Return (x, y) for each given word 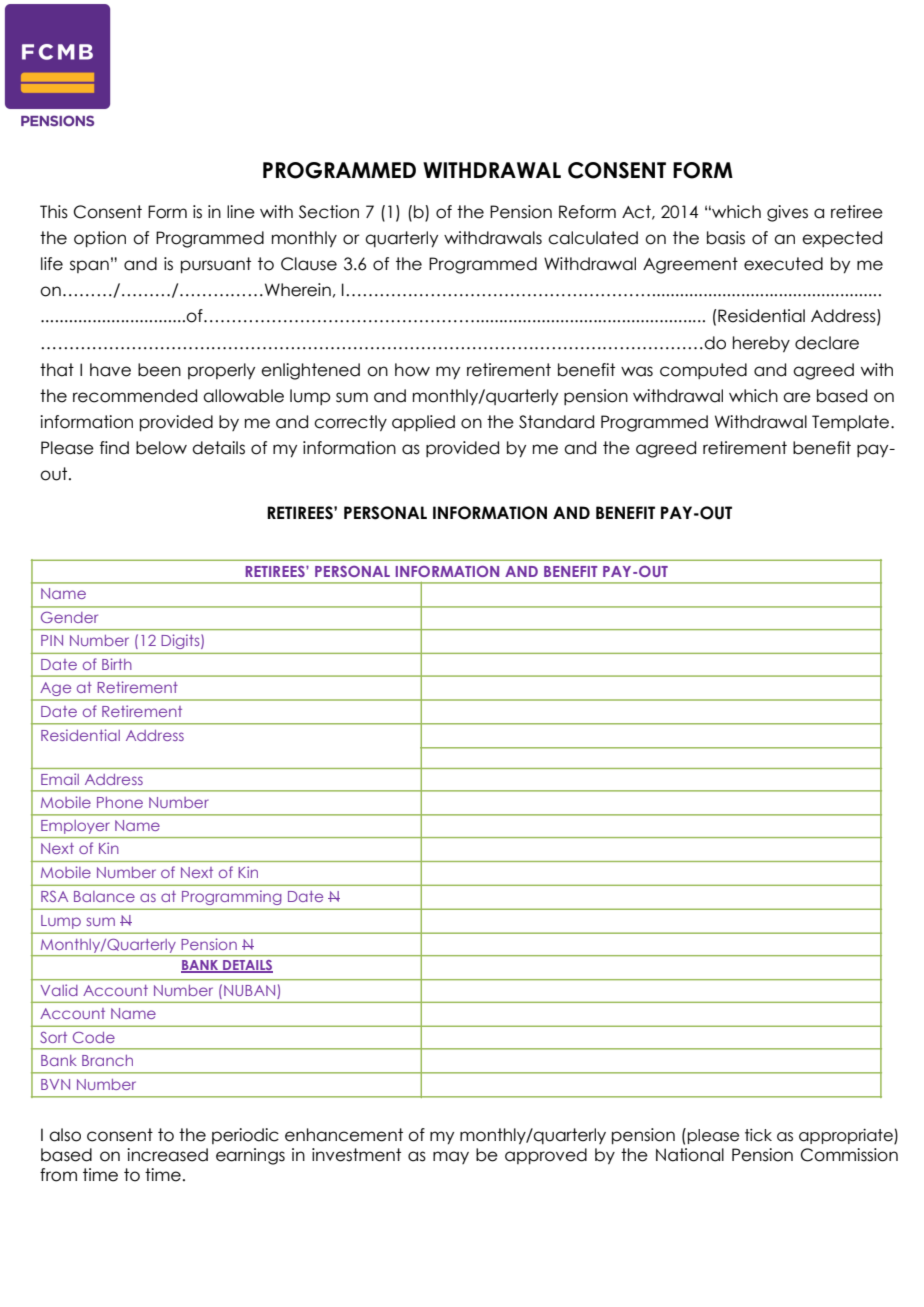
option (100, 239)
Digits (182, 642)
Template (852, 423)
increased (167, 1155)
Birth (117, 664)
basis (726, 238)
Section (329, 212)
